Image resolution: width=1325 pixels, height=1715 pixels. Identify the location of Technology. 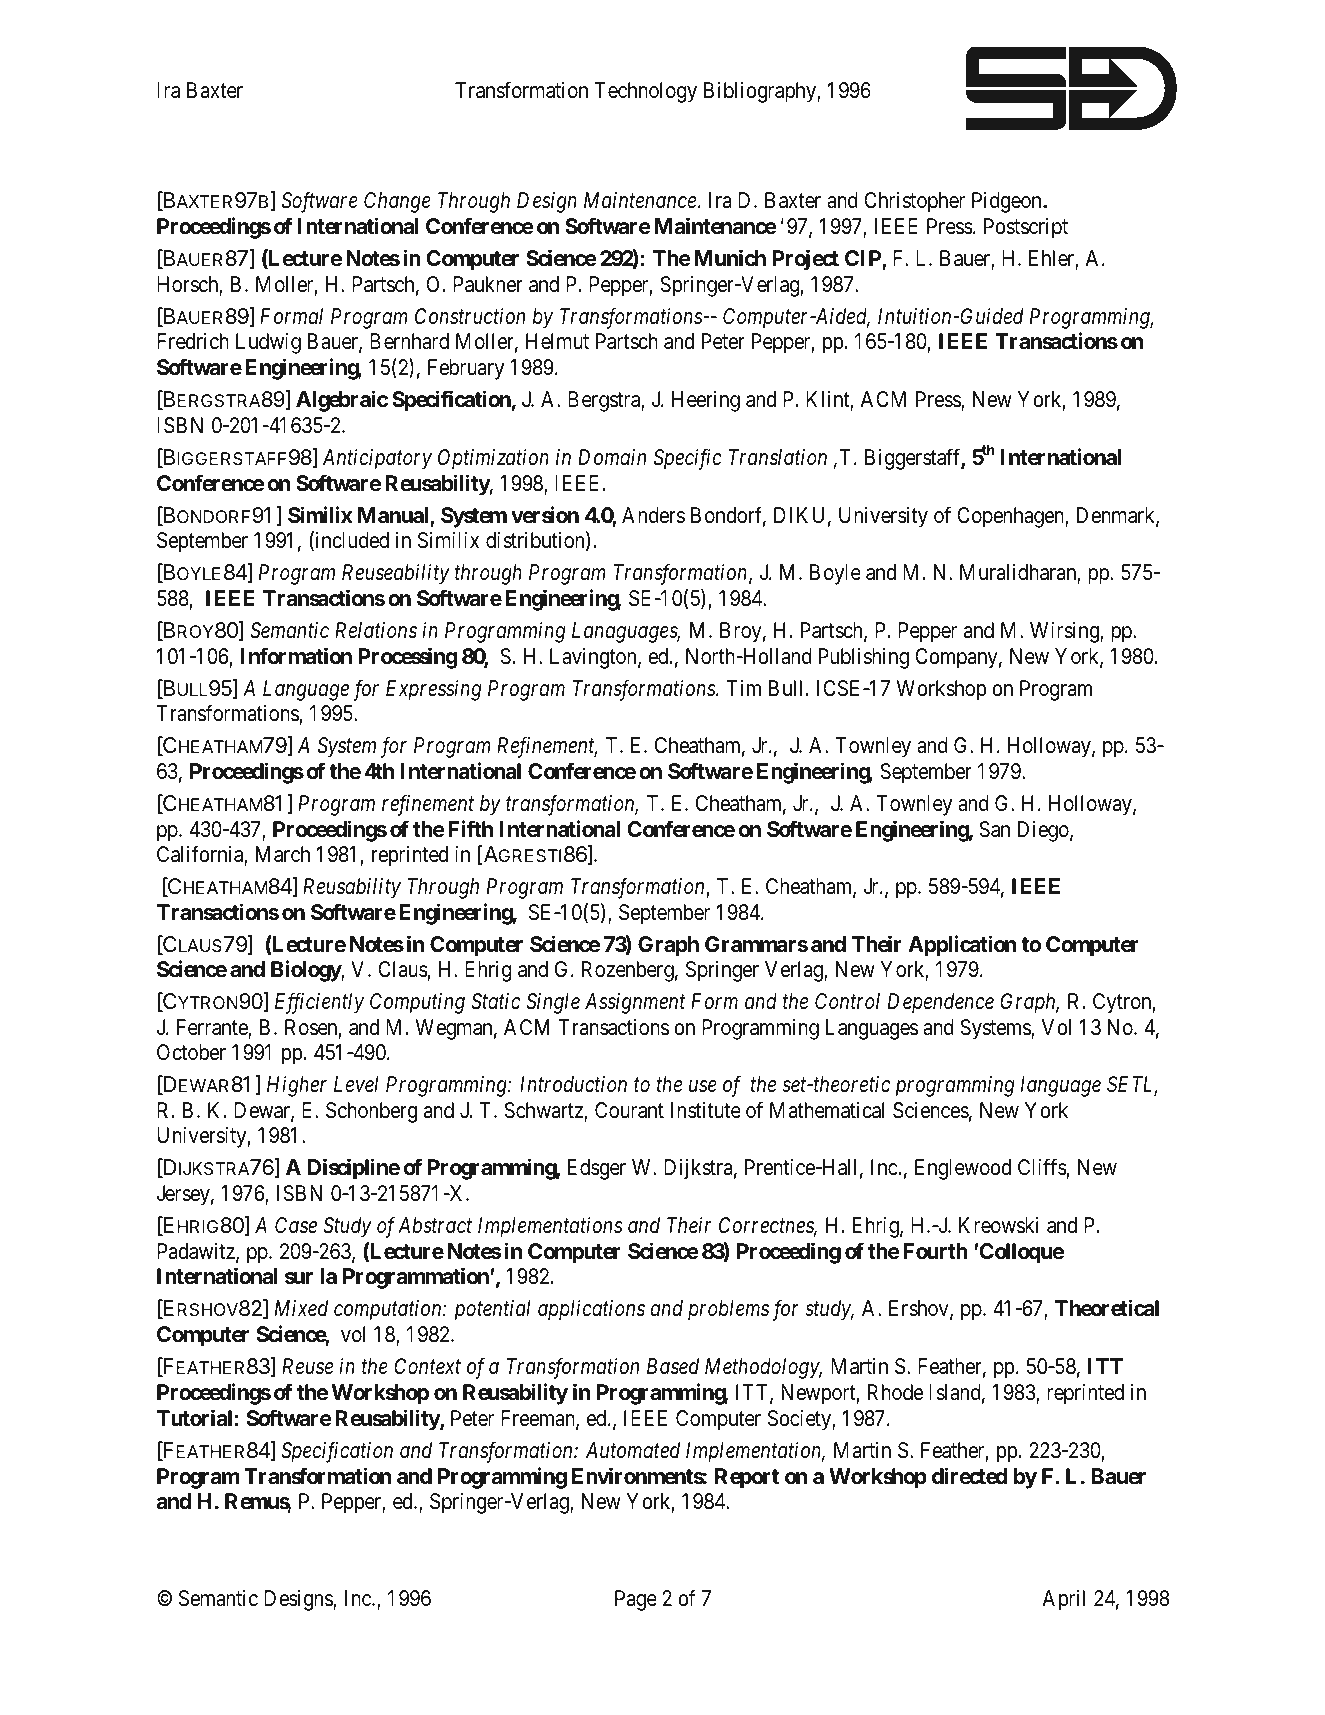
(646, 92).
